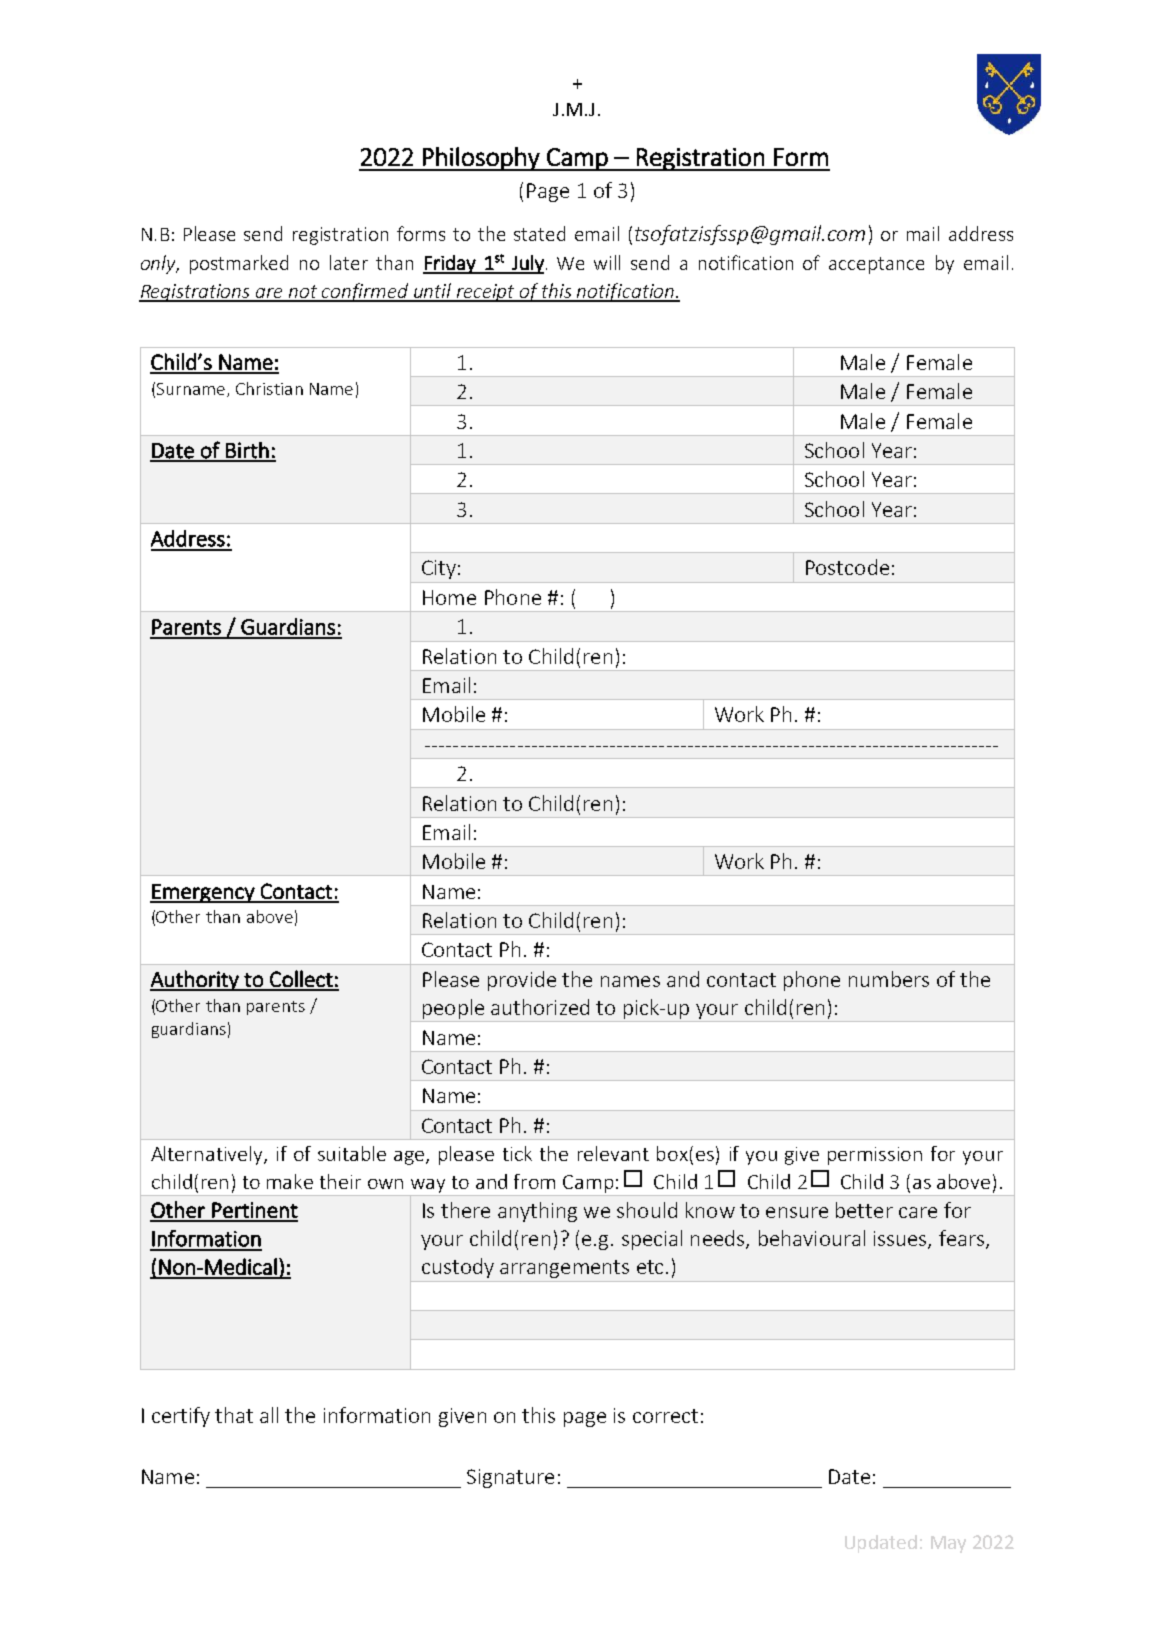  I want to click on Emergency, so click(203, 893).
